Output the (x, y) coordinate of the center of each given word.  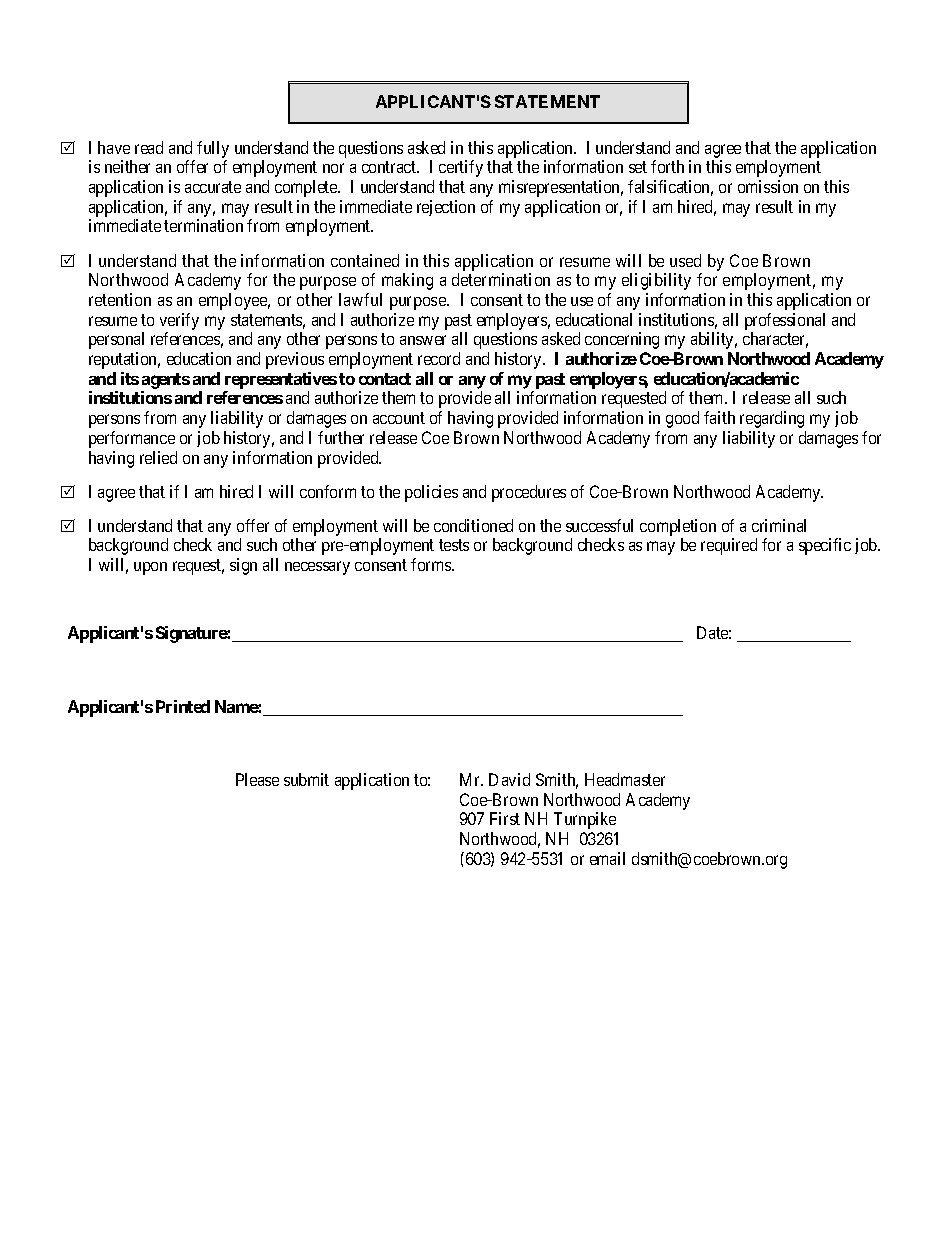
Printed (183, 706)
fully (213, 151)
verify (179, 321)
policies (431, 493)
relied (158, 457)
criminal (779, 525)
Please (257, 779)
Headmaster (625, 779)
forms (432, 564)
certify (461, 168)
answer (423, 340)
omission (768, 186)
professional (785, 321)
